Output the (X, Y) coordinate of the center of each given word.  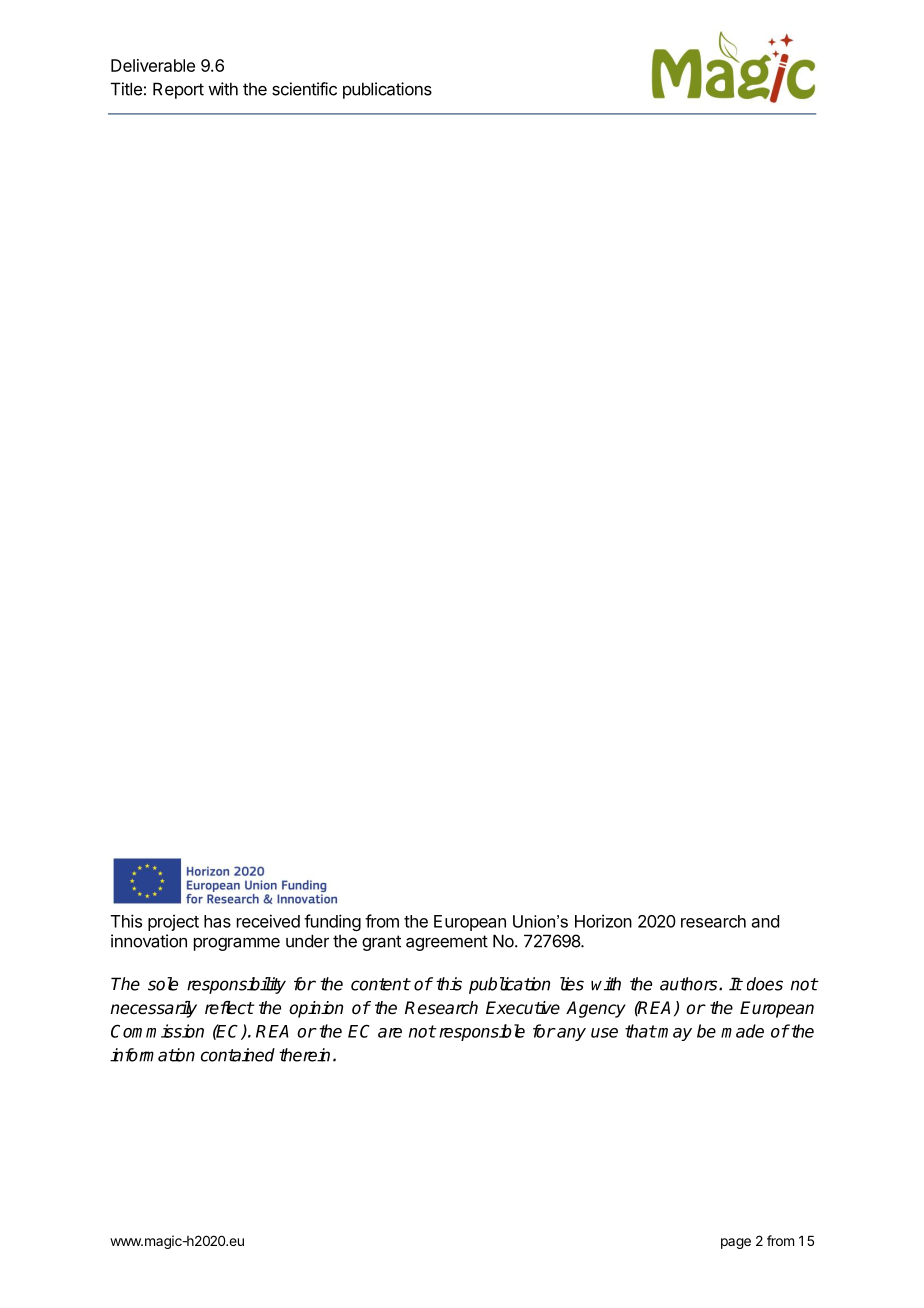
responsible (482, 1032)
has (217, 921)
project (173, 922)
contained (238, 1055)
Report (178, 90)
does (765, 984)
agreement (447, 943)
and (765, 921)
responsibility (236, 985)
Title (126, 89)
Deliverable (153, 65)
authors (690, 984)
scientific (304, 89)
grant (381, 943)
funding (332, 922)
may (675, 1034)
